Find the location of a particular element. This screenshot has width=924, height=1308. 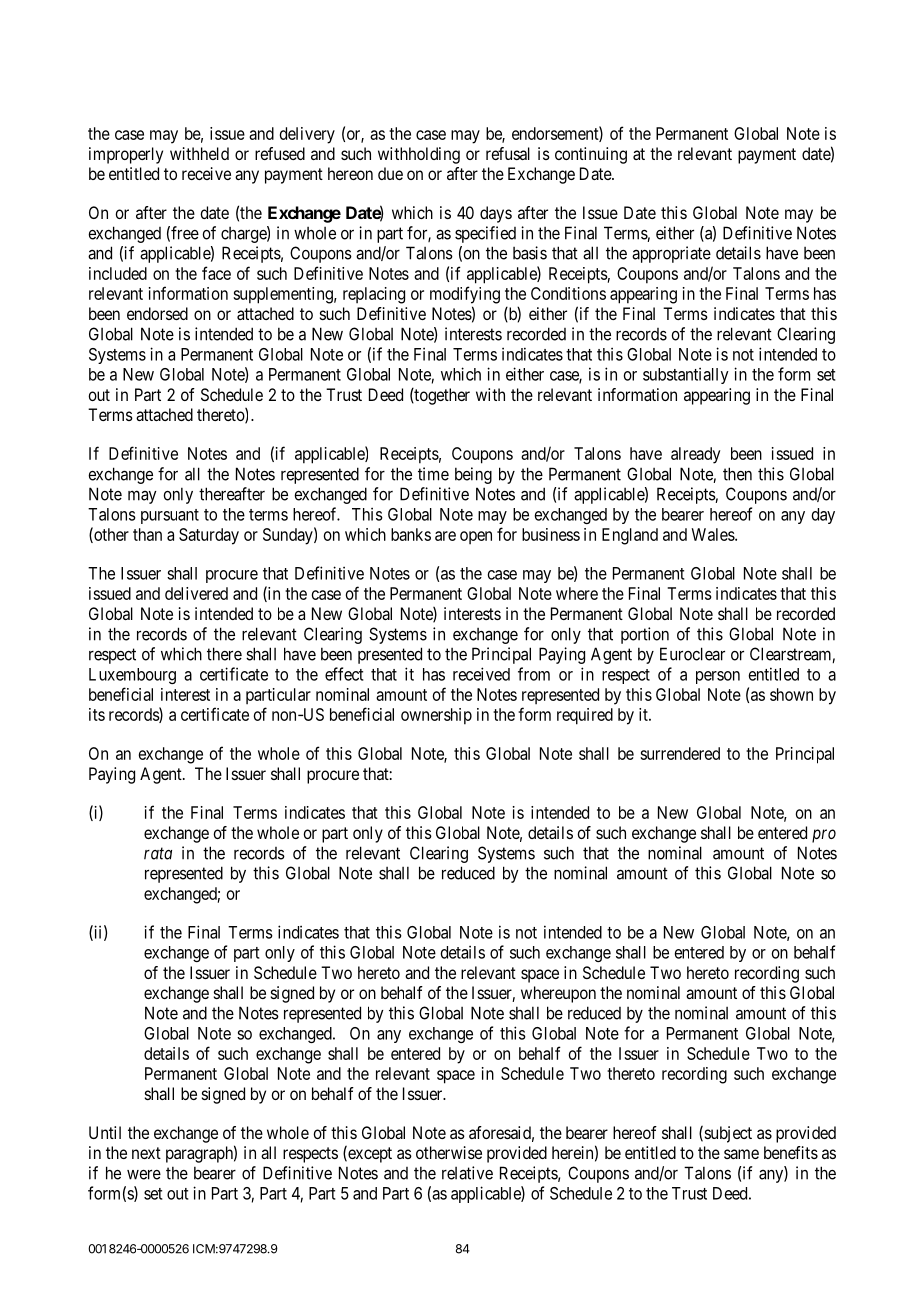

improperly is located at coordinates (126, 155).
